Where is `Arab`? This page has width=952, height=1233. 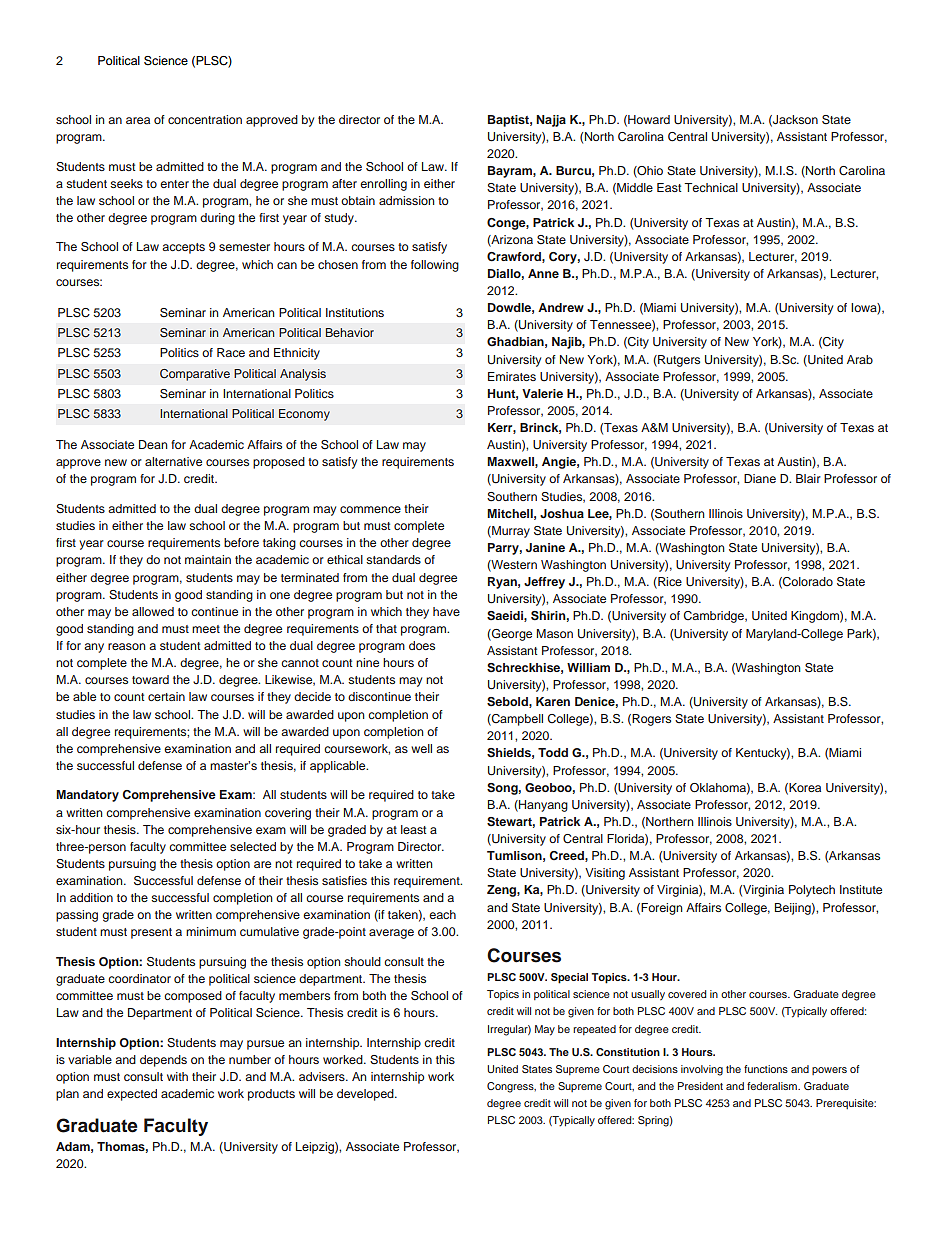 Arab is located at coordinates (860, 359).
